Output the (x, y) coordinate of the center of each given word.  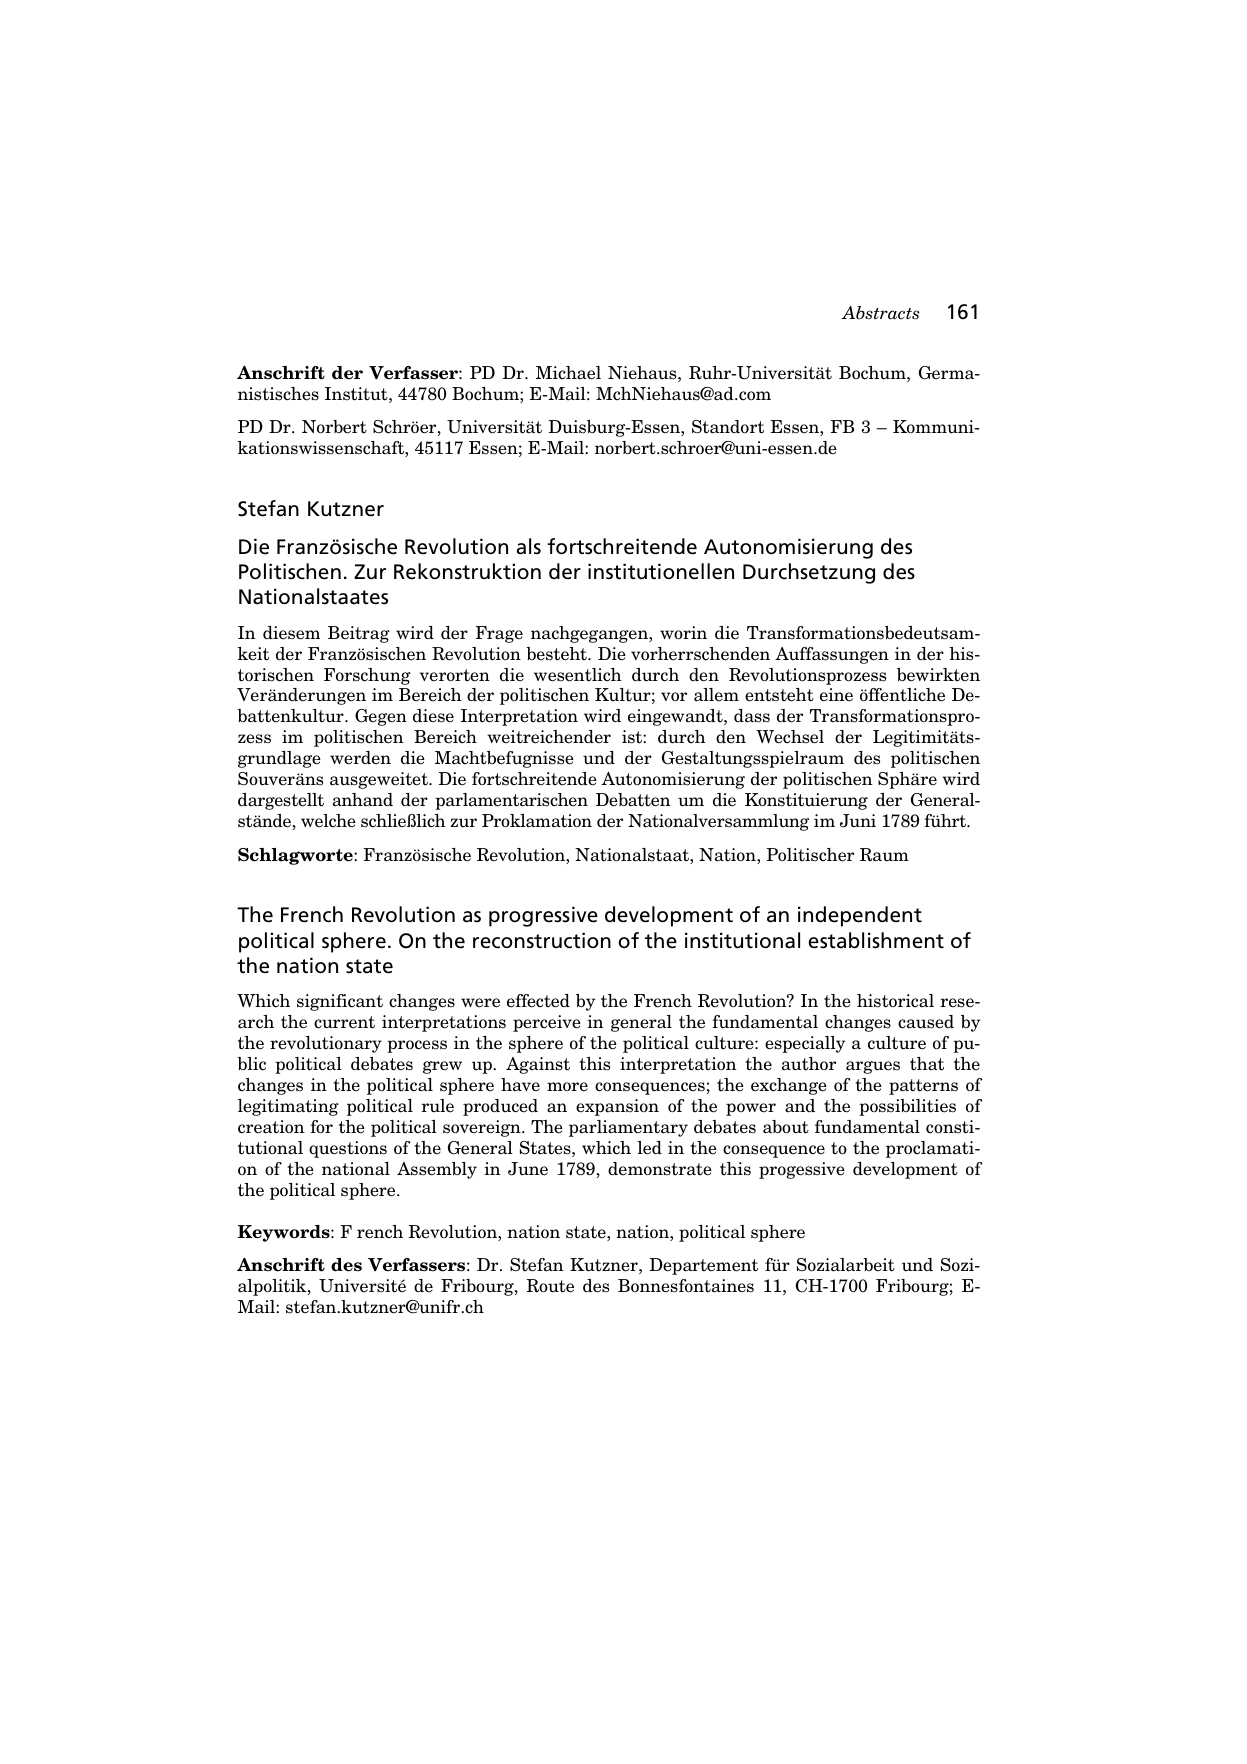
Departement (704, 1266)
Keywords (285, 1233)
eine (836, 695)
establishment (876, 940)
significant (340, 1002)
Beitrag (359, 634)
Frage (499, 634)
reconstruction (542, 940)
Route (550, 1286)
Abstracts (881, 313)
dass (752, 716)
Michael (568, 373)
